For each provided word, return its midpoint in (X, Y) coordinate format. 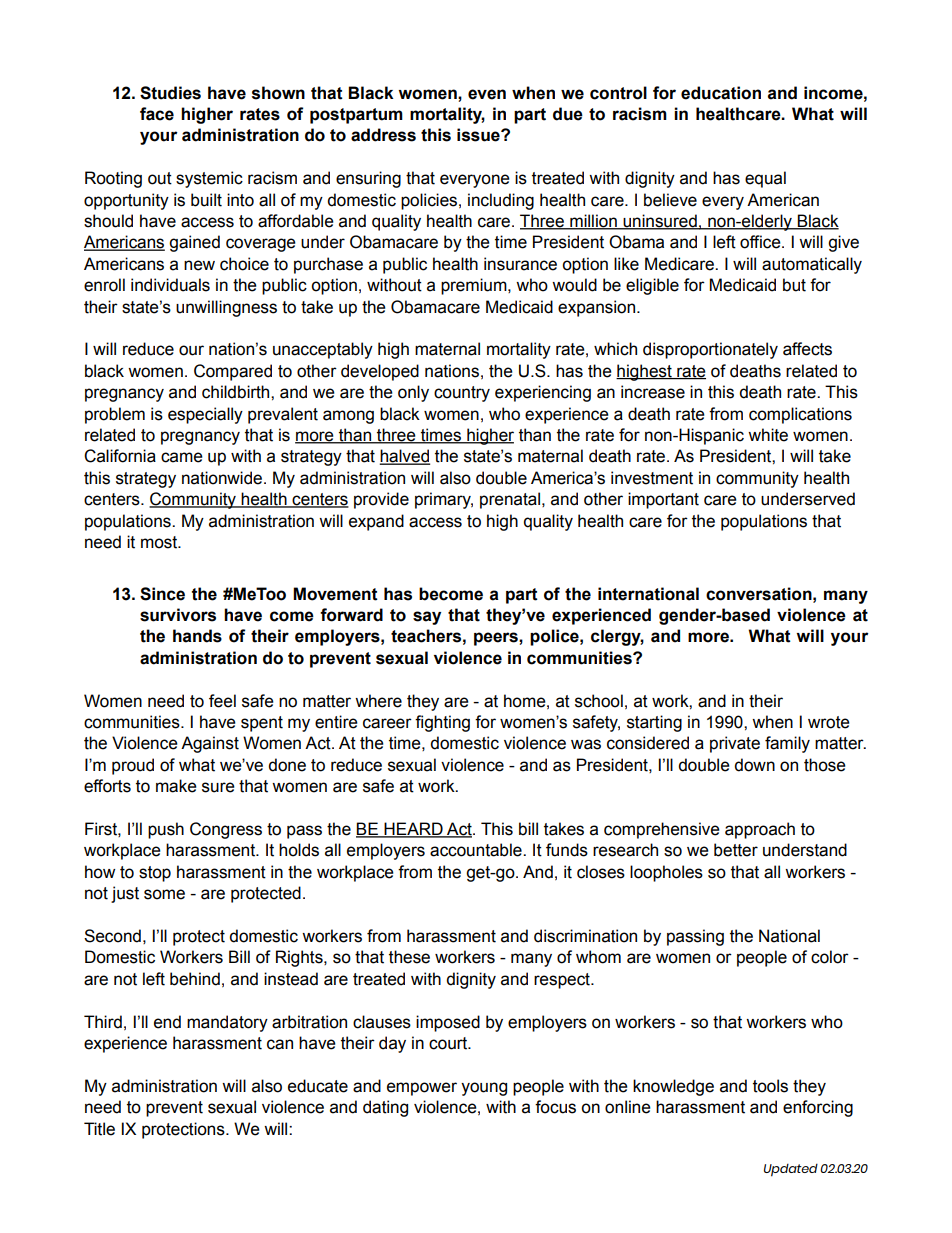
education (721, 93)
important (663, 500)
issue (479, 135)
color (830, 957)
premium (475, 286)
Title (99, 1129)
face (157, 114)
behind (195, 979)
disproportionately (710, 350)
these (409, 957)
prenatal (510, 500)
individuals (170, 285)
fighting (442, 723)
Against (210, 744)
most (160, 542)
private (735, 744)
